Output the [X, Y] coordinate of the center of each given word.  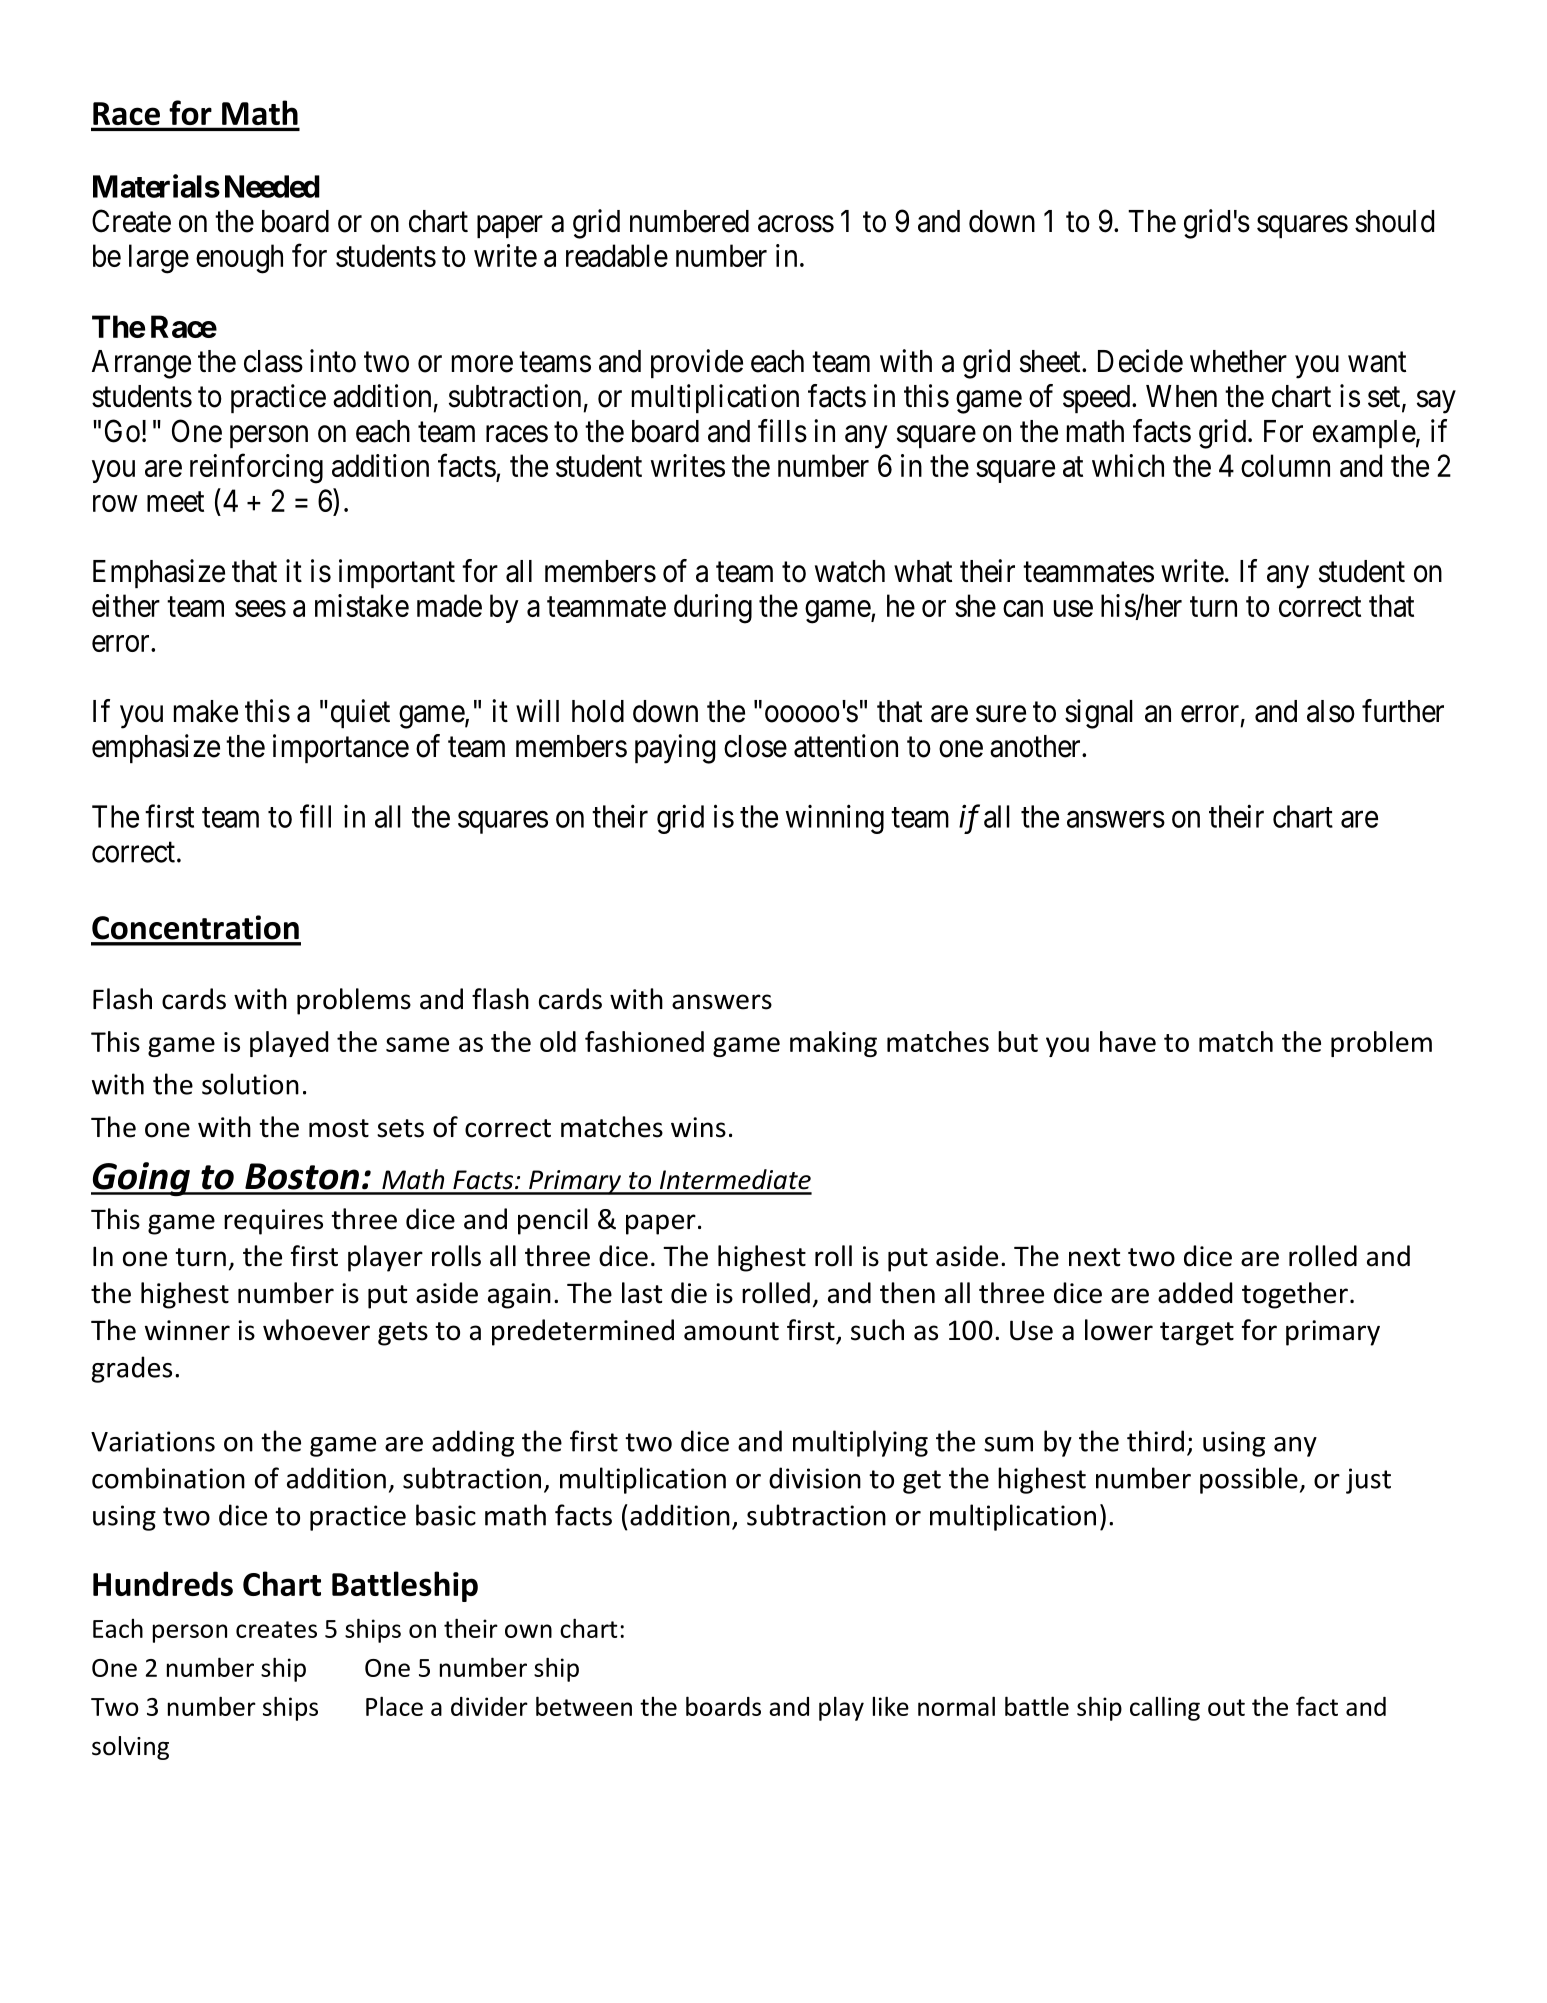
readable [617, 255]
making [833, 1044]
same [417, 1044]
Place [394, 1706]
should [1394, 221]
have [1128, 1041]
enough [239, 259]
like [891, 1706]
